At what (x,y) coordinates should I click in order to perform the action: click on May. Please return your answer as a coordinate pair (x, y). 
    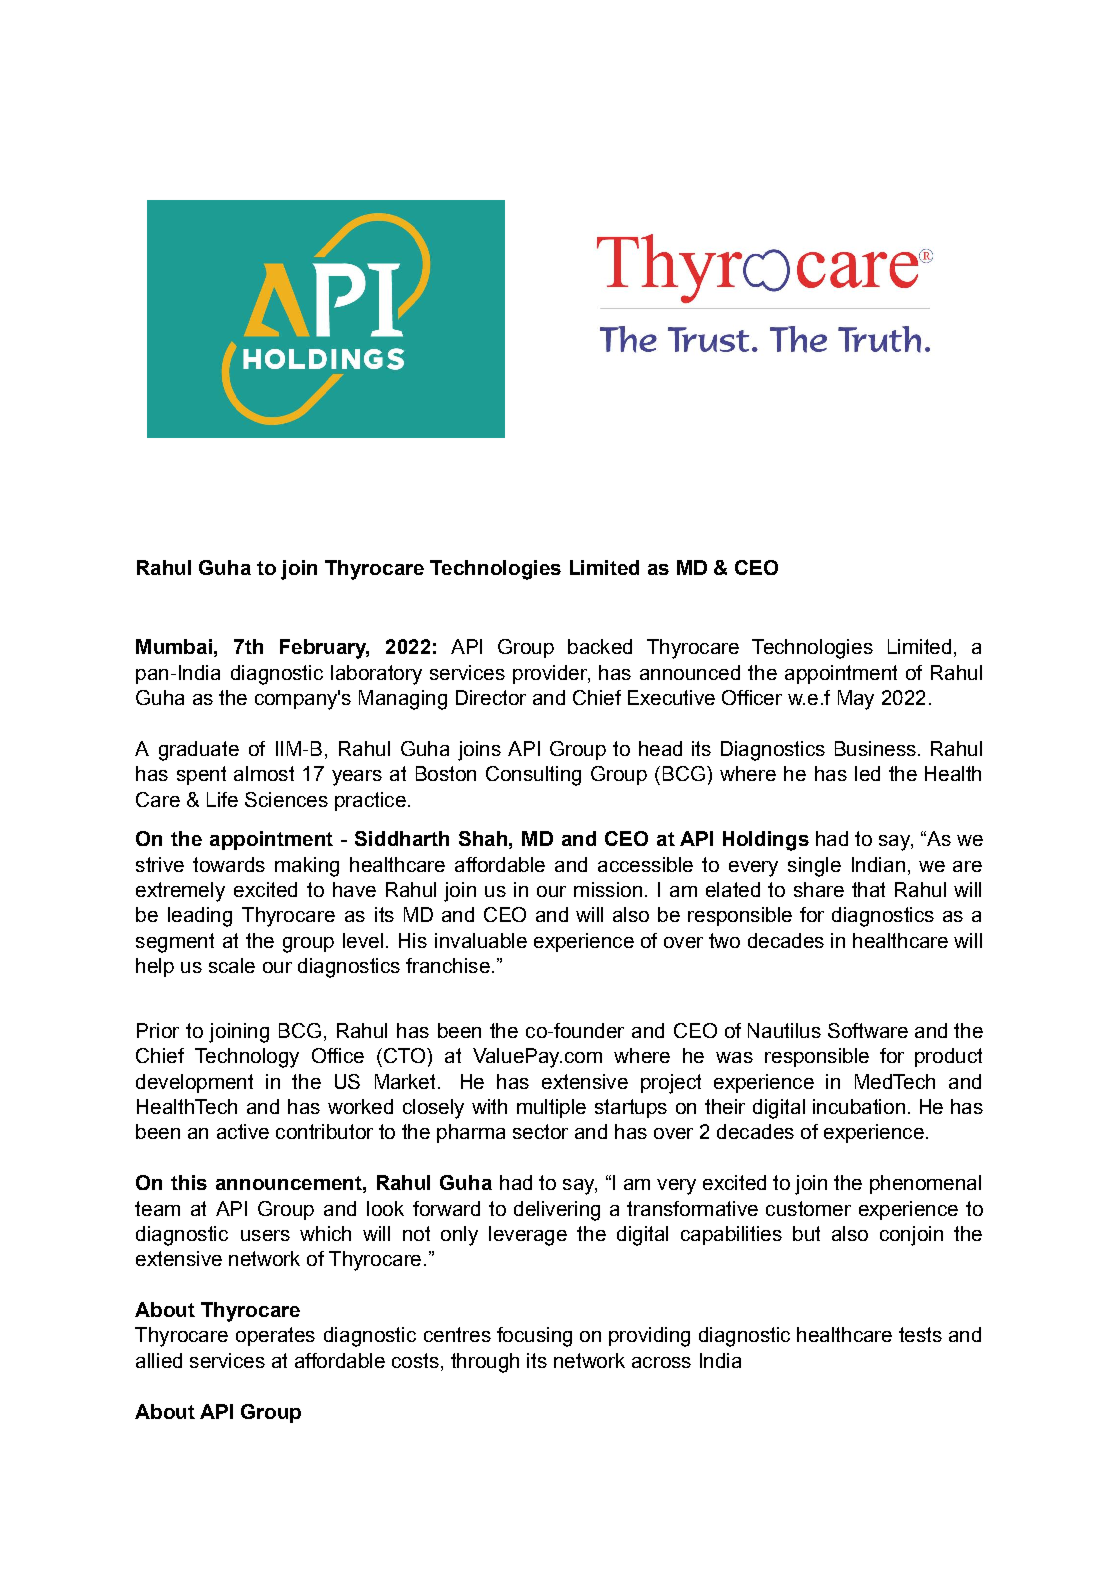
    Looking at the image, I should click on (856, 700).
